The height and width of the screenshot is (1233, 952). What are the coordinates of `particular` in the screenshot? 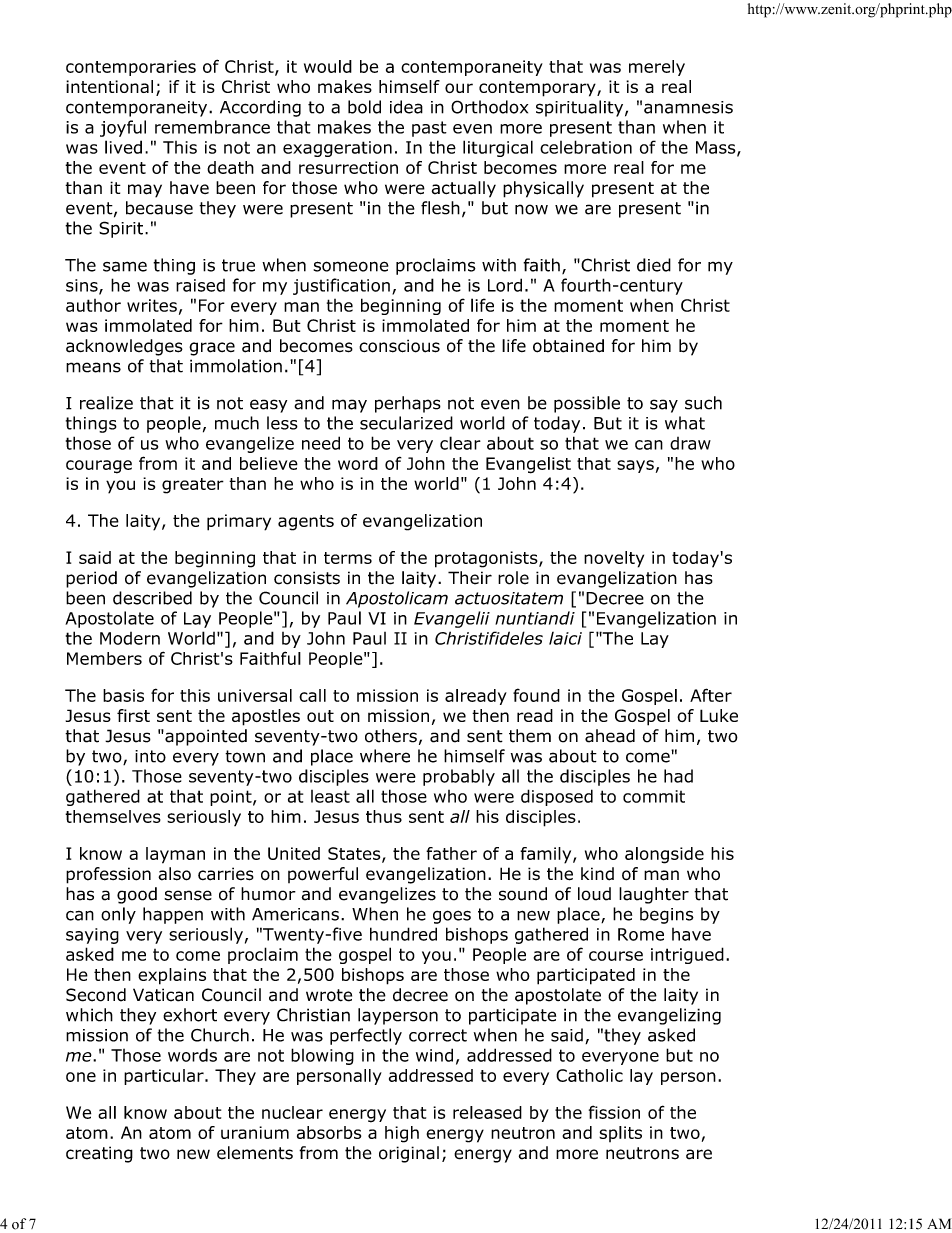 It's located at (165, 1077).
